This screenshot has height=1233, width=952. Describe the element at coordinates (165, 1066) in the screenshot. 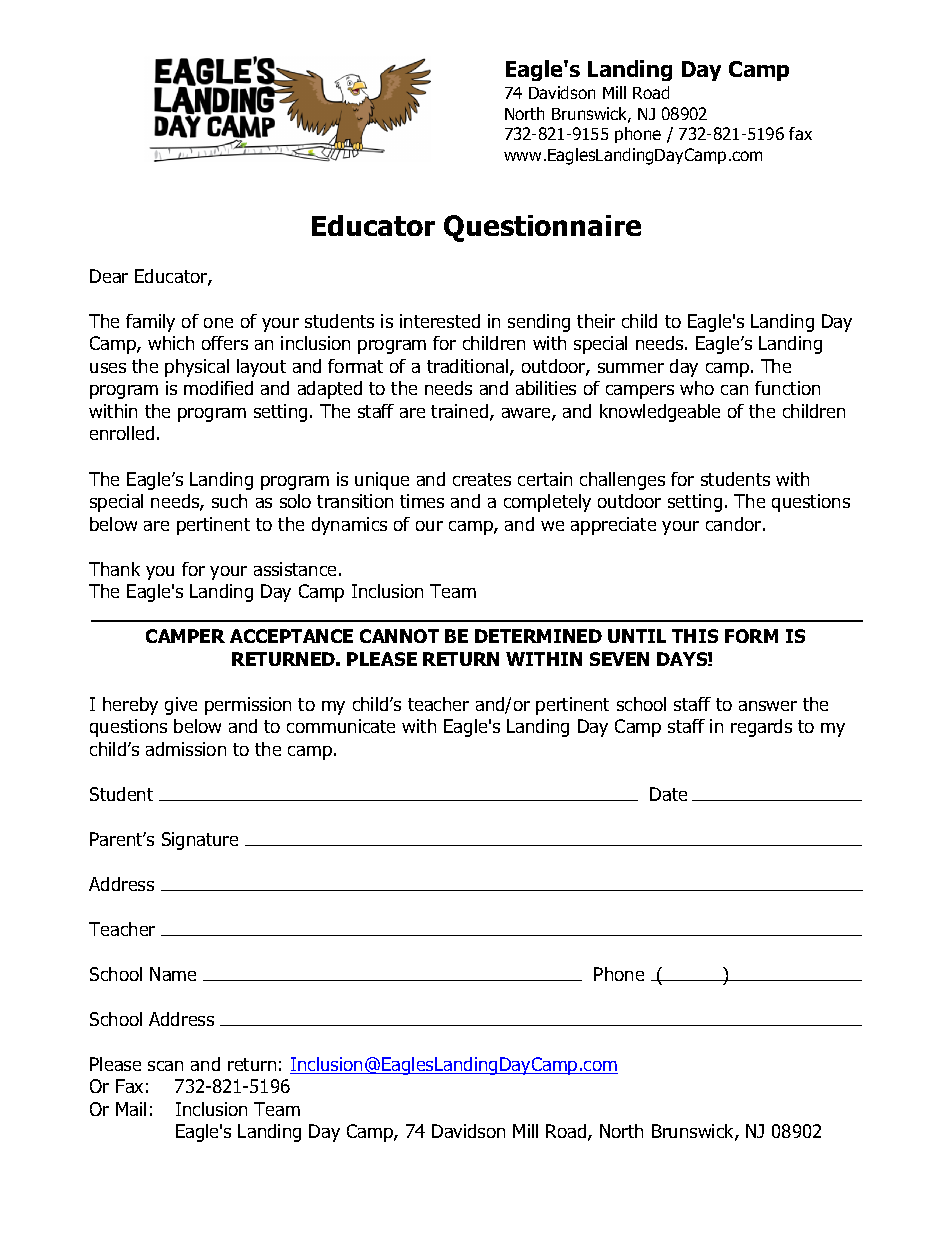

I see `scan` at that location.
